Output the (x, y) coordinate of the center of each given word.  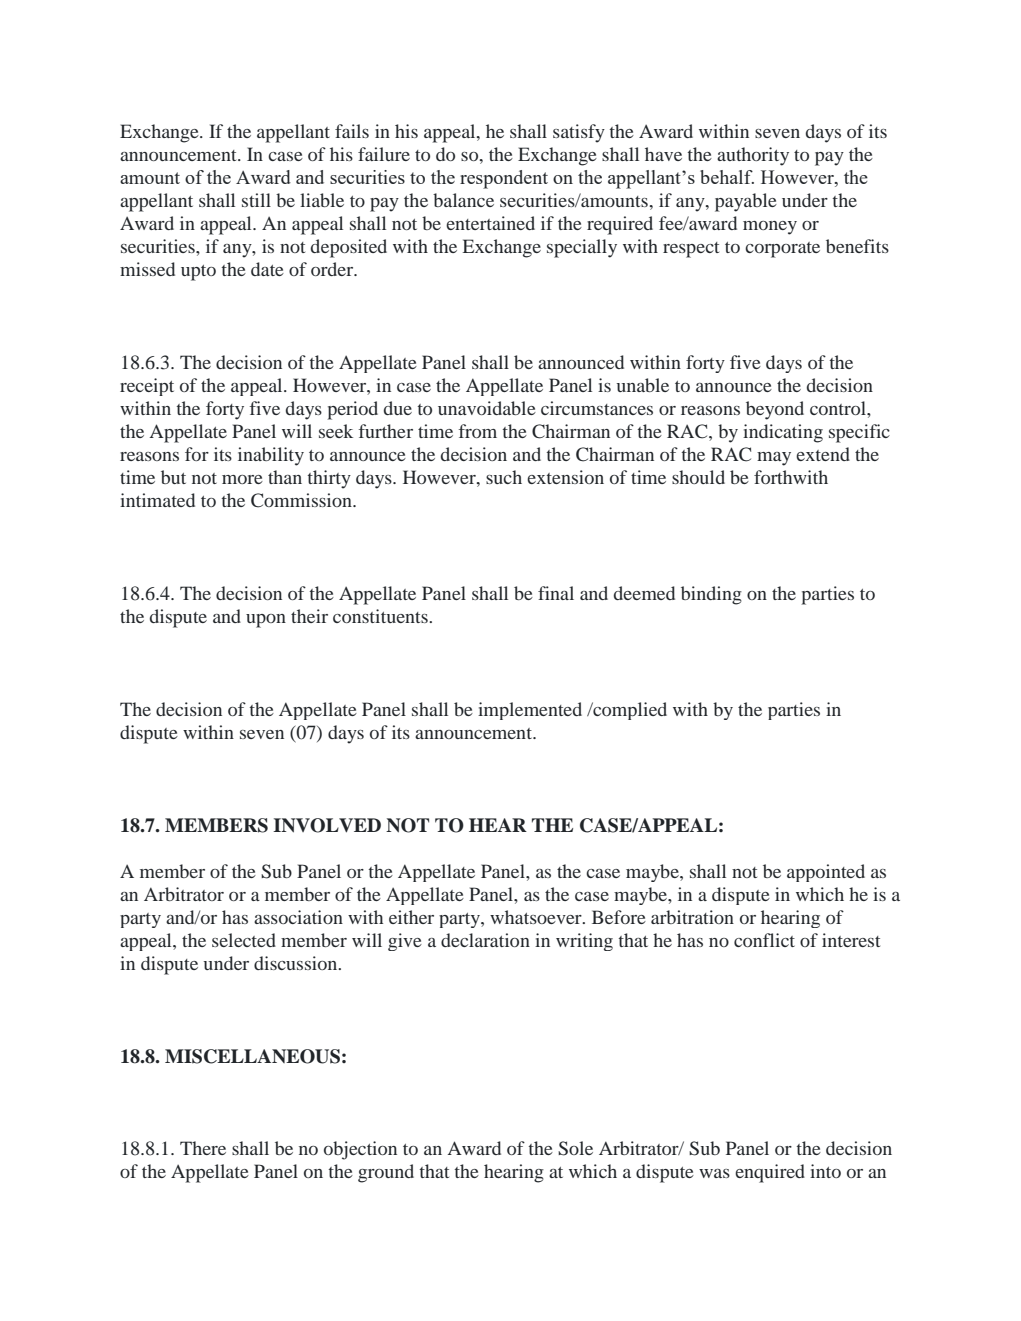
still (256, 200)
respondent (504, 179)
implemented (530, 711)
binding (711, 595)
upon (266, 621)
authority (753, 156)
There (203, 1148)
